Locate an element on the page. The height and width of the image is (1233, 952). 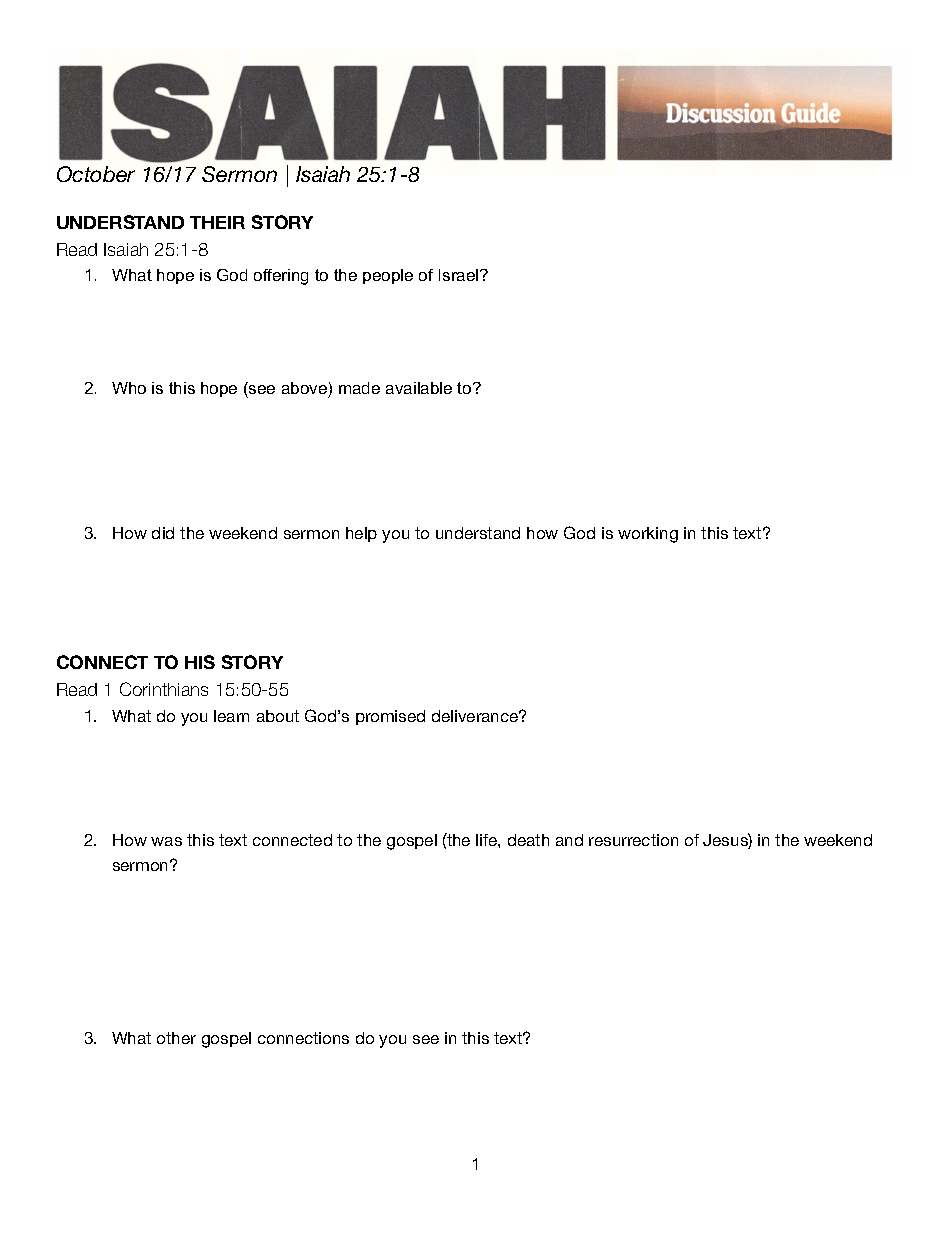
promised is located at coordinates (390, 717).
